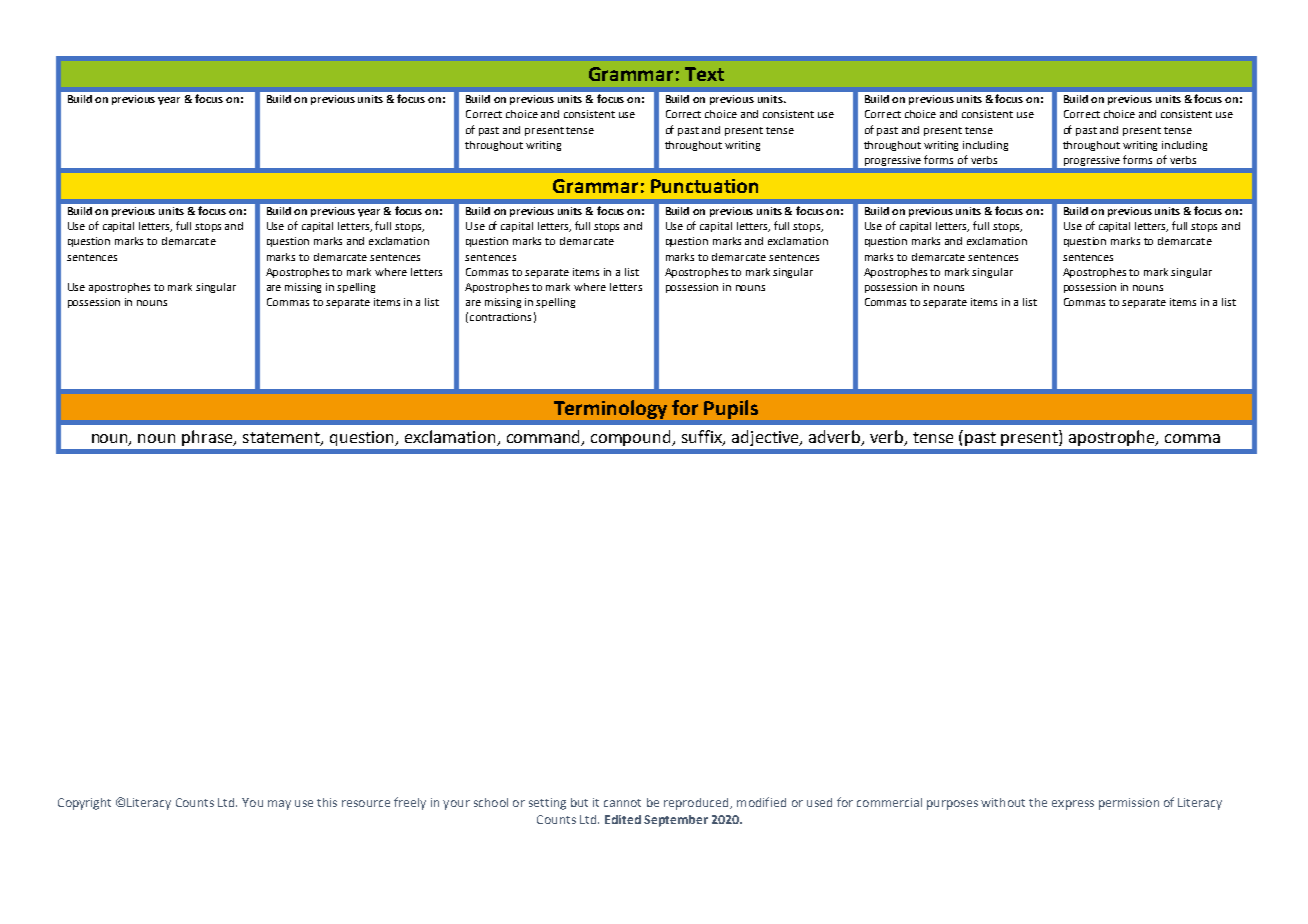 The image size is (1308, 924). I want to click on Pupils, so click(731, 409).
